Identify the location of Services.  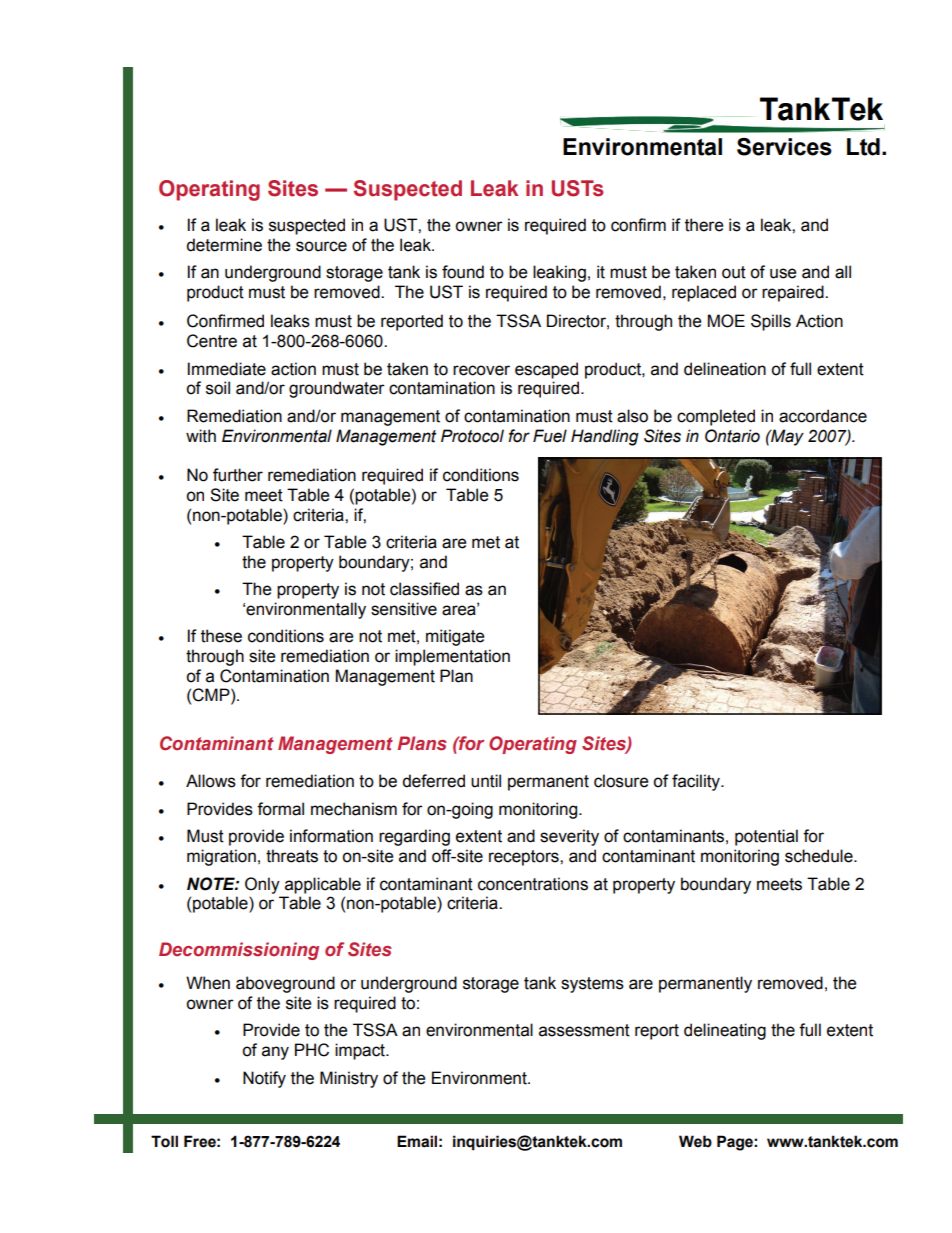
(784, 147).
